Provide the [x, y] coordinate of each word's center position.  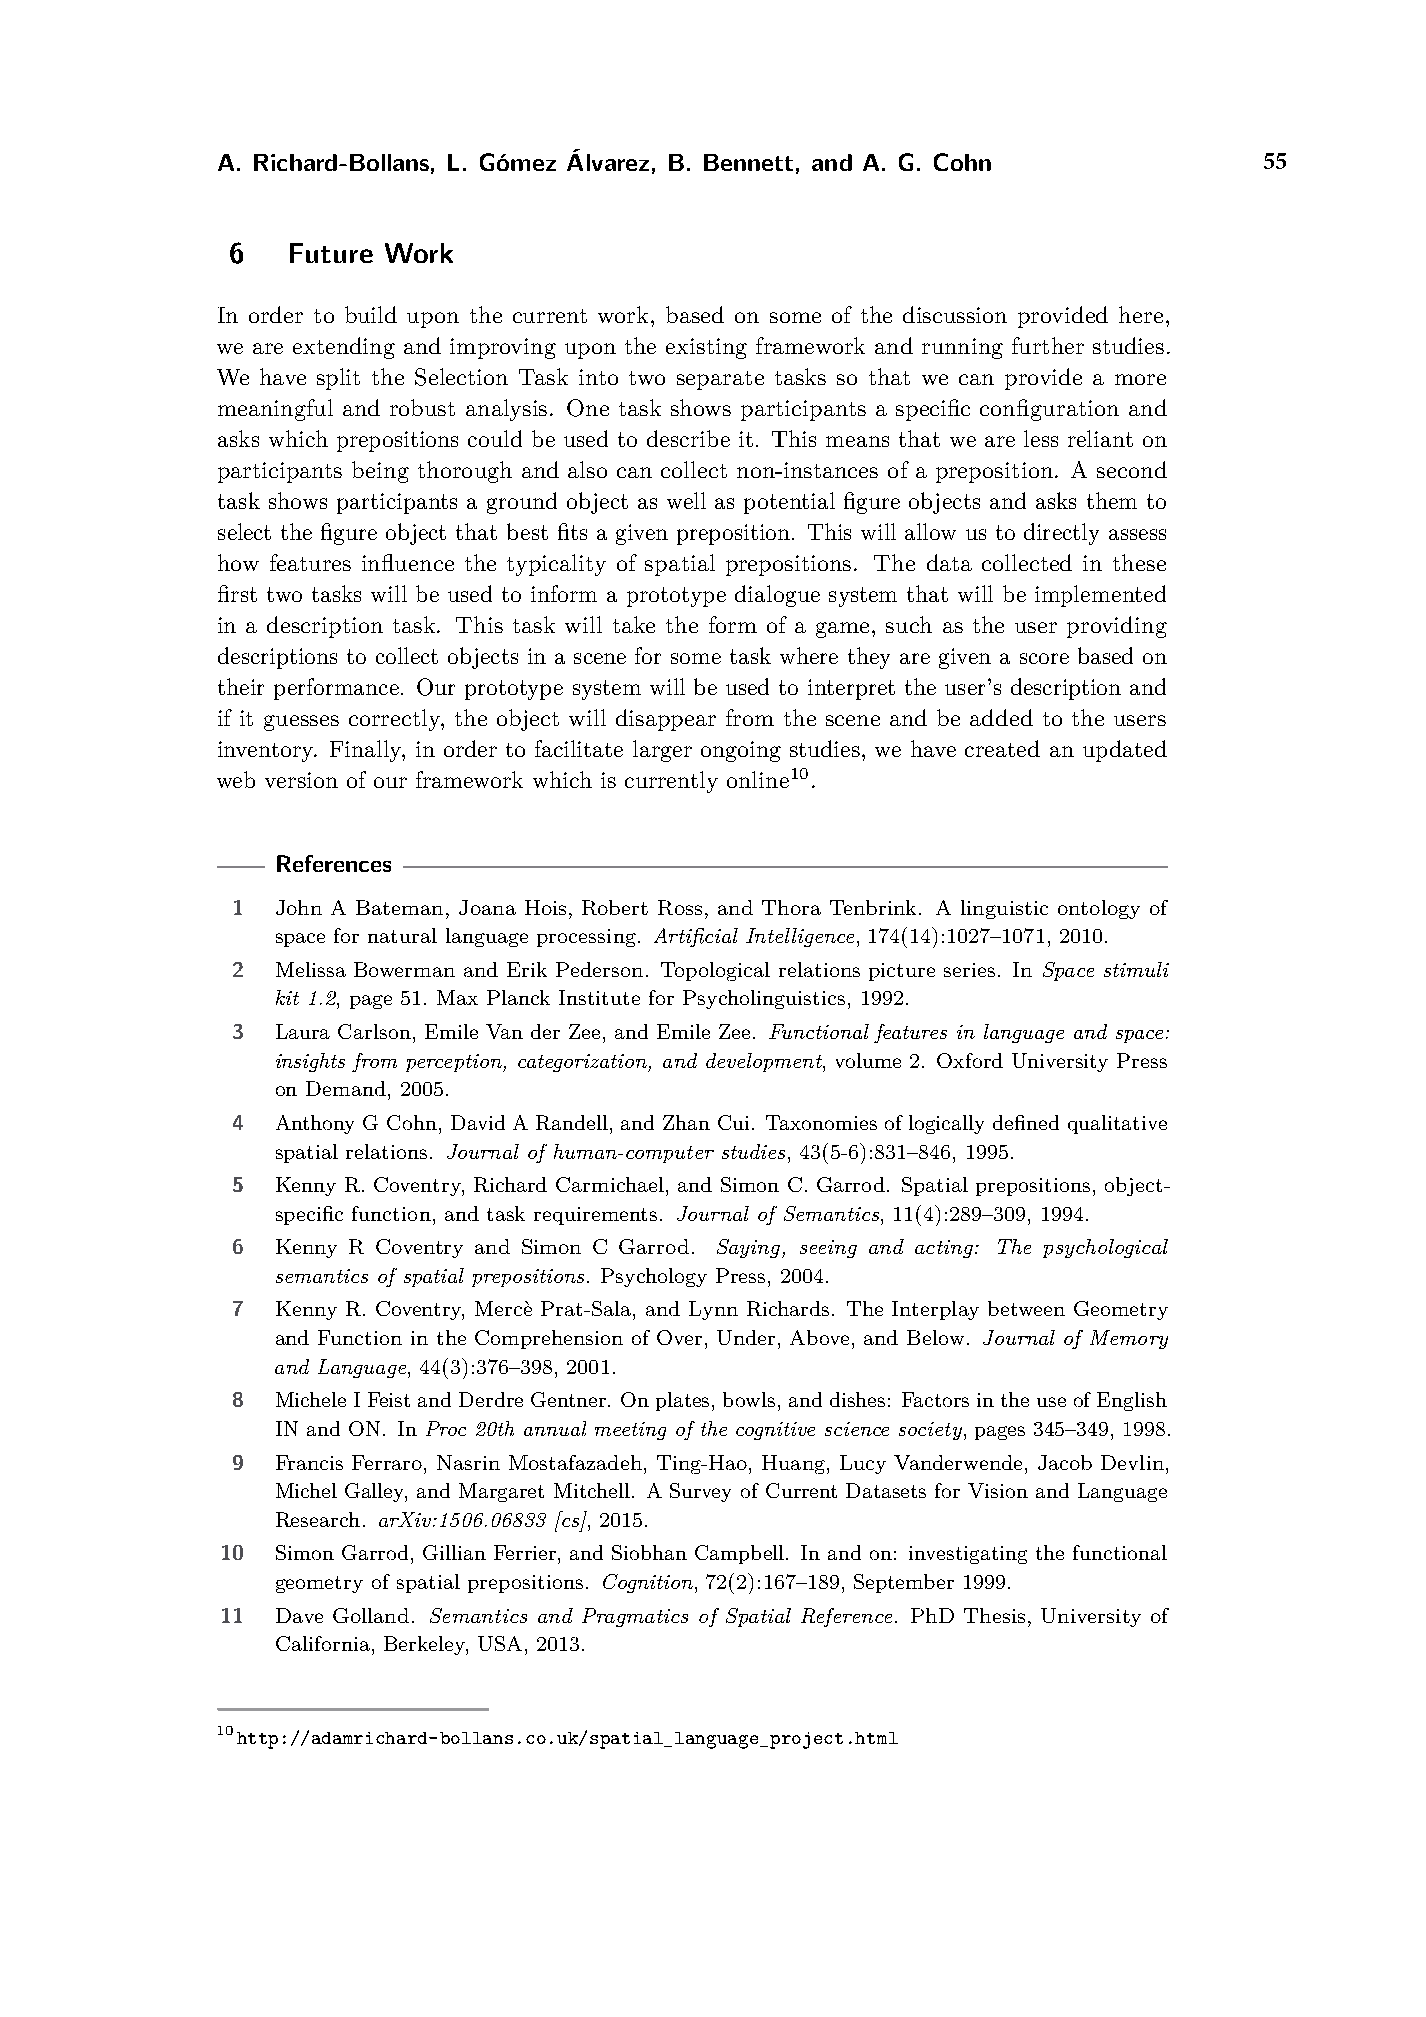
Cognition [649, 1583]
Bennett [748, 162]
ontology [1099, 909]
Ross [680, 907]
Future [331, 253]
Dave [299, 1615]
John [299, 907]
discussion [955, 314]
